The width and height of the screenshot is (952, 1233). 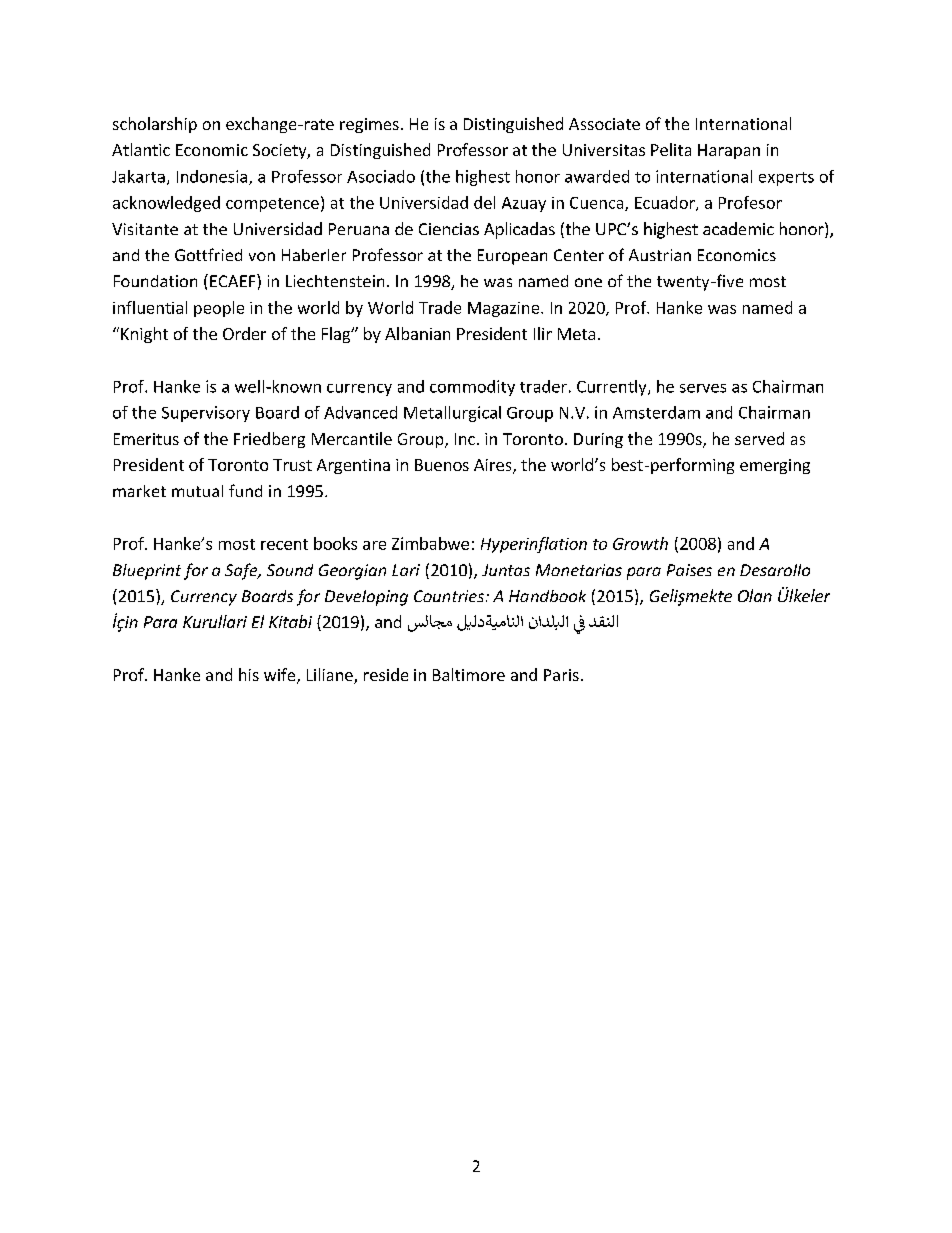 I want to click on Buenos, so click(x=442, y=465).
